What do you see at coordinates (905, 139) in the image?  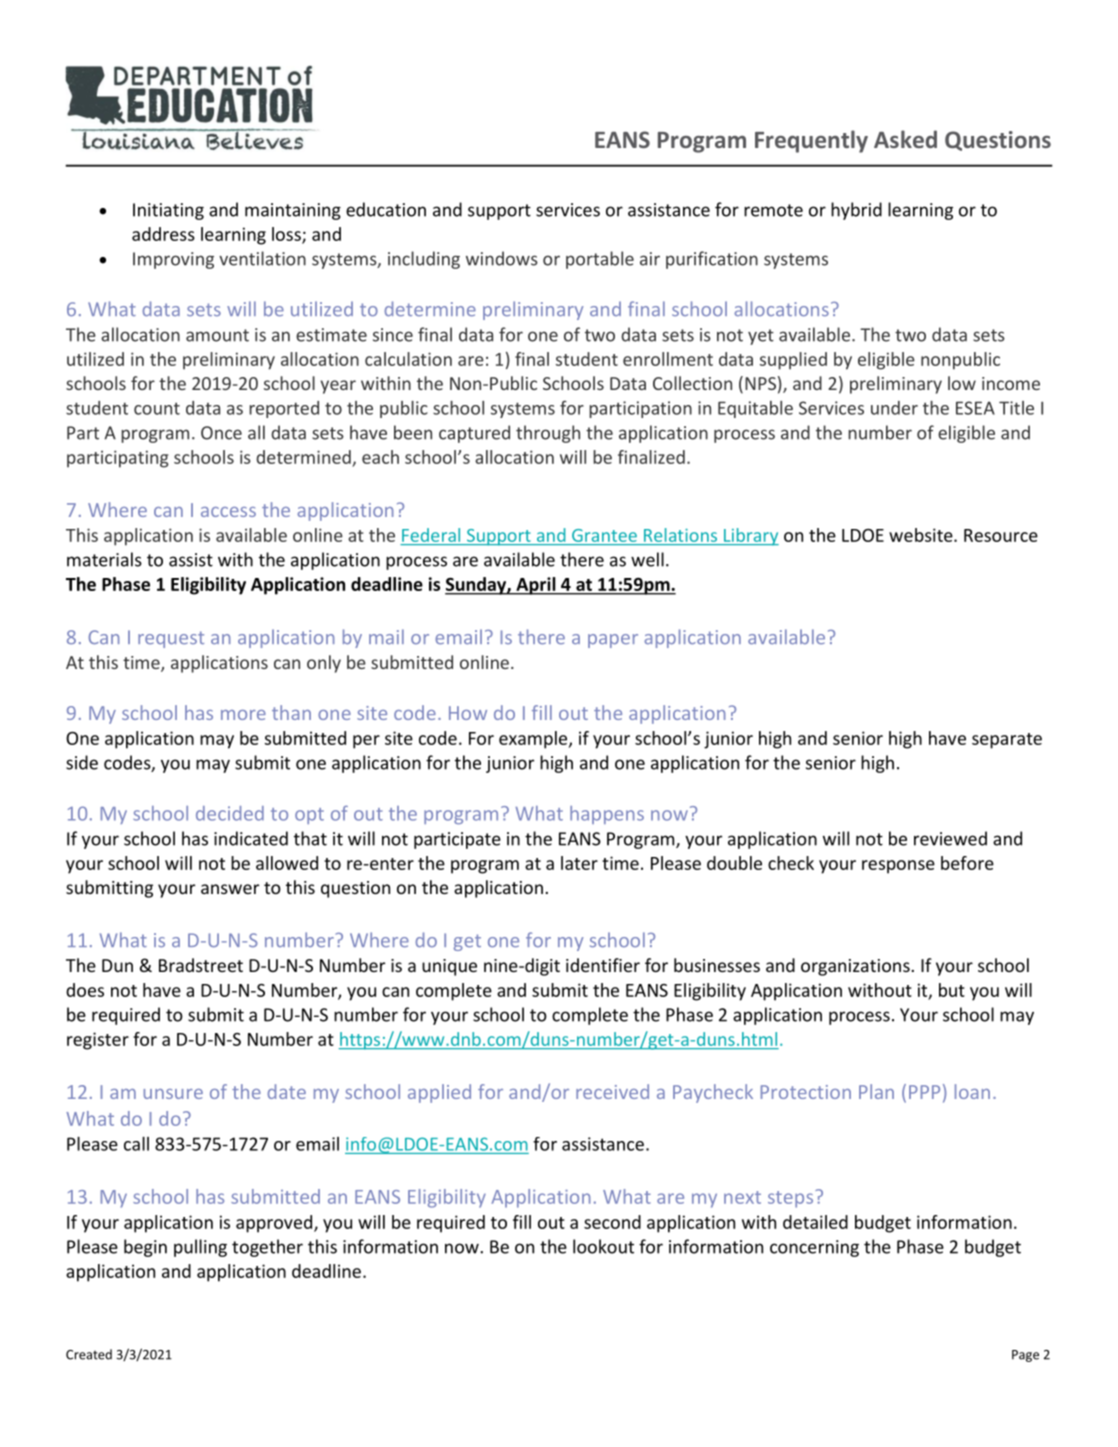 I see `Asked` at bounding box center [905, 139].
